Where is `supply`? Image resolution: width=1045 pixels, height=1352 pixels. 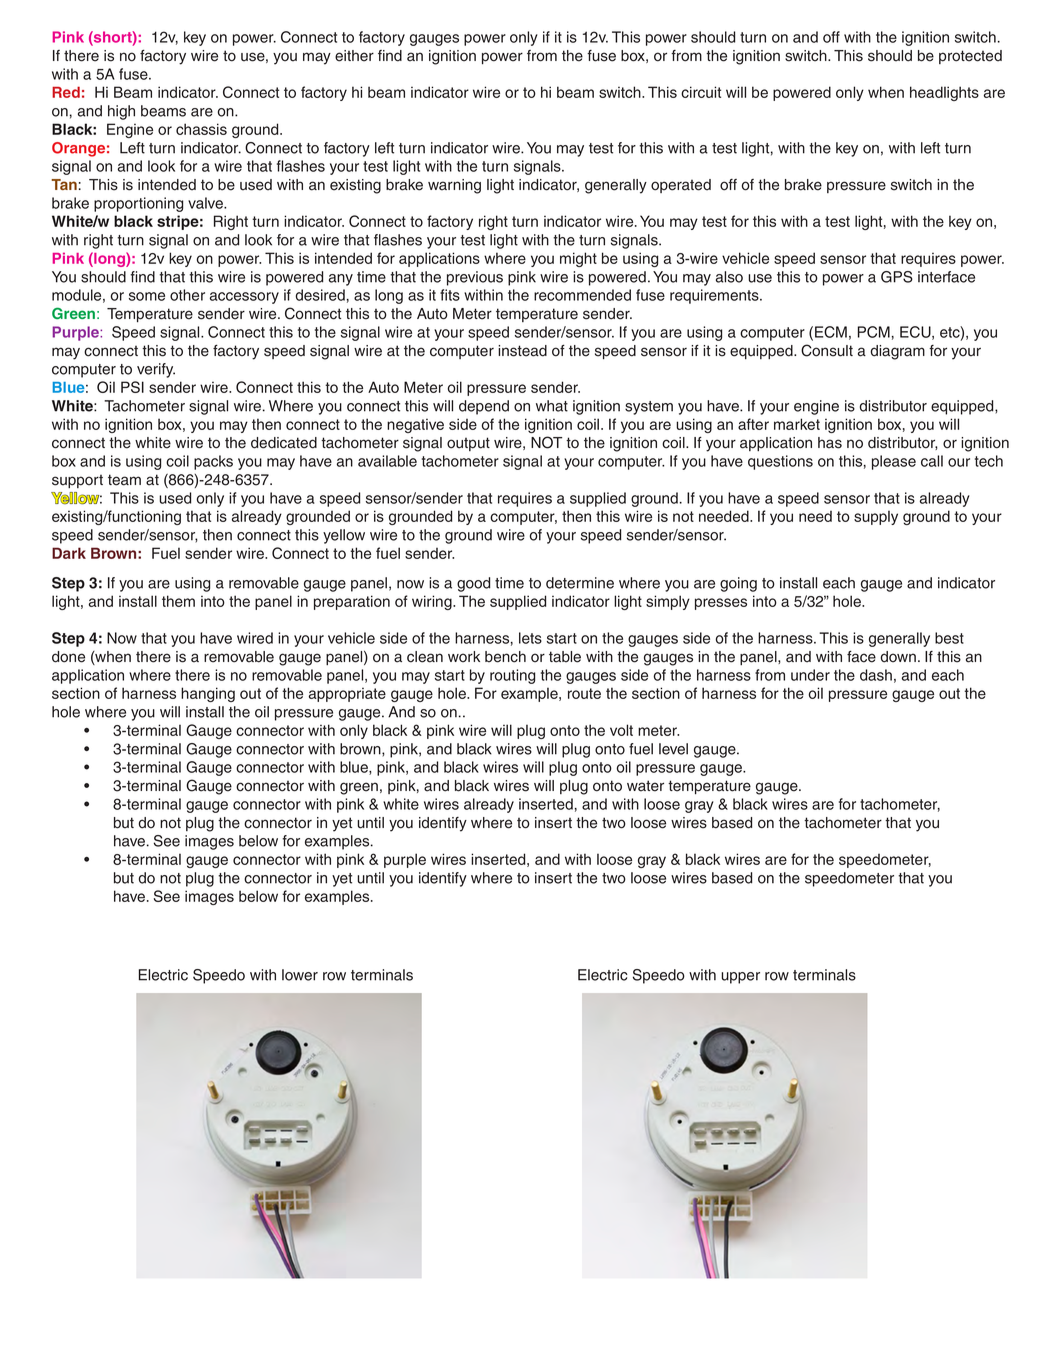 supply is located at coordinates (876, 517).
